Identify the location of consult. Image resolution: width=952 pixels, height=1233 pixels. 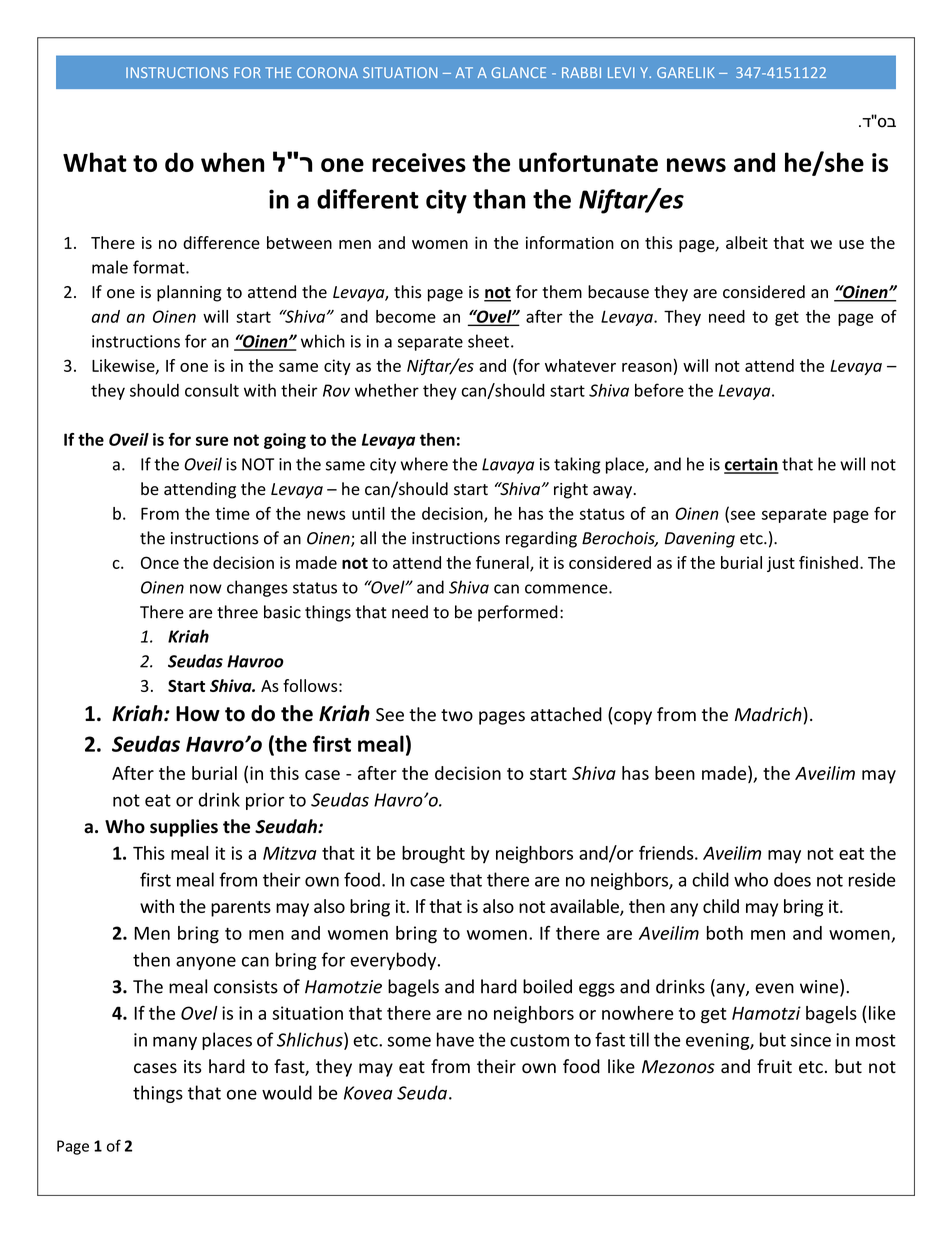
(212, 390).
